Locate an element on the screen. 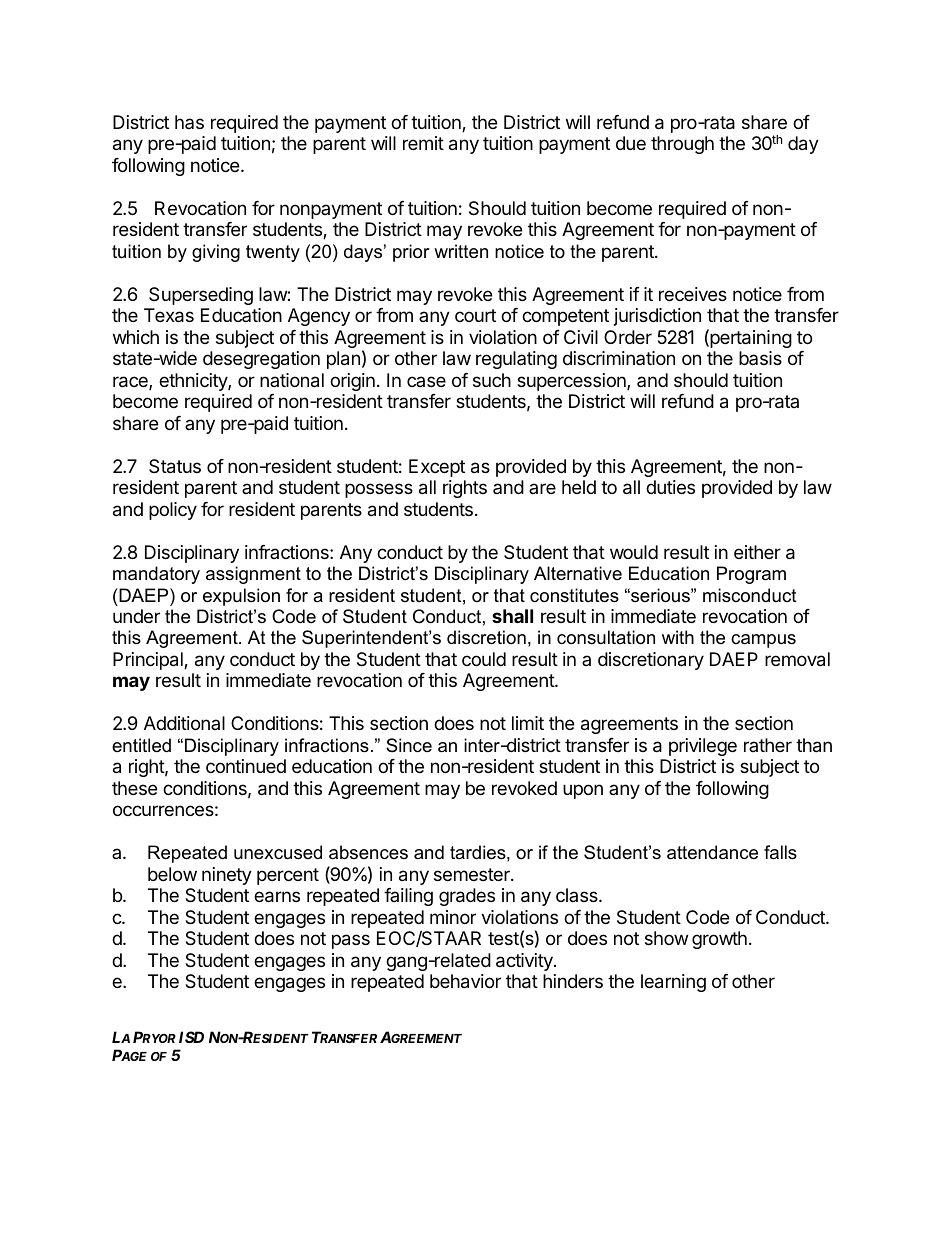 Image resolution: width=952 pixels, height=1233 pixels. through is located at coordinates (682, 145).
